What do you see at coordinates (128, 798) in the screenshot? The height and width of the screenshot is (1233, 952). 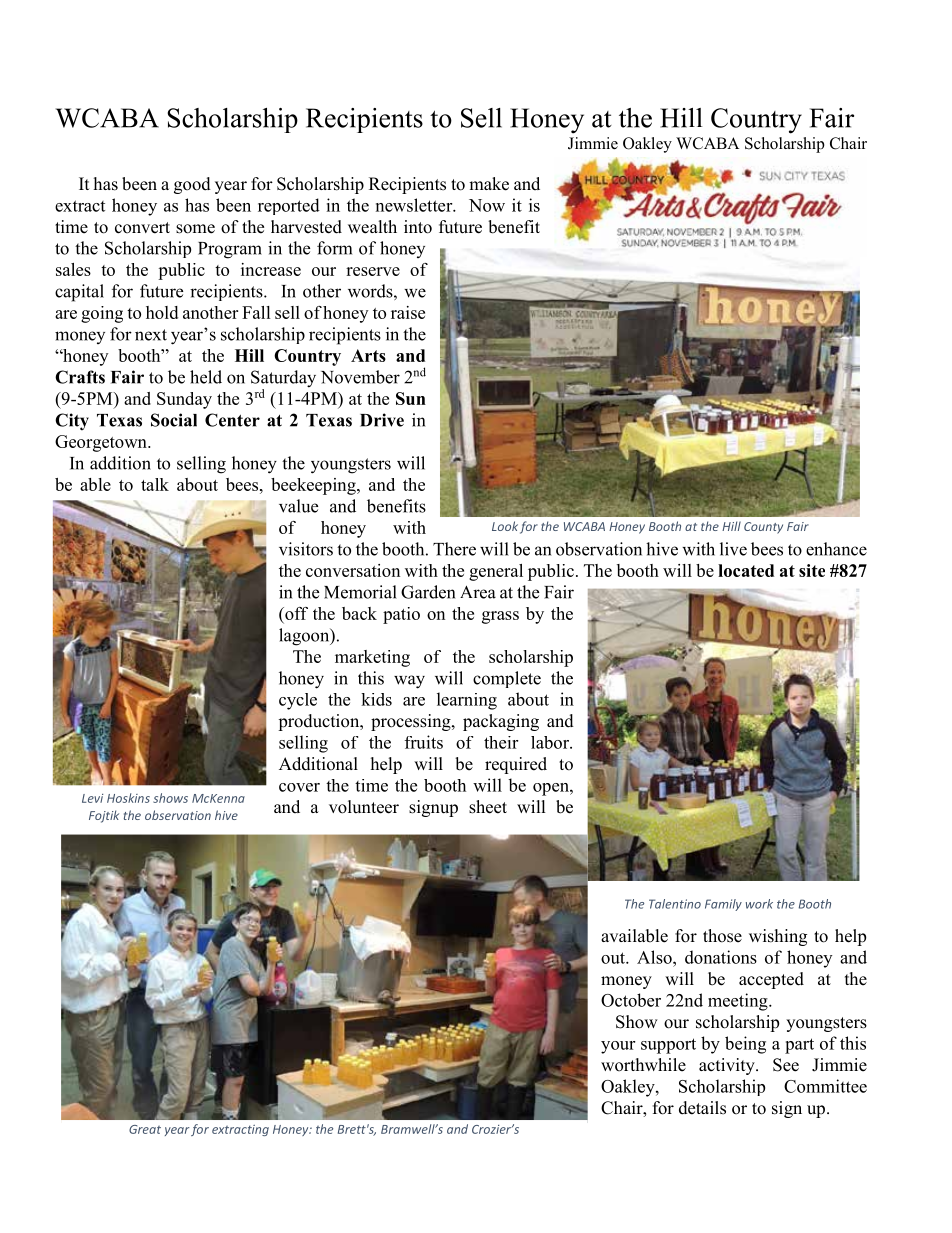 I see `Hoskins` at bounding box center [128, 798].
